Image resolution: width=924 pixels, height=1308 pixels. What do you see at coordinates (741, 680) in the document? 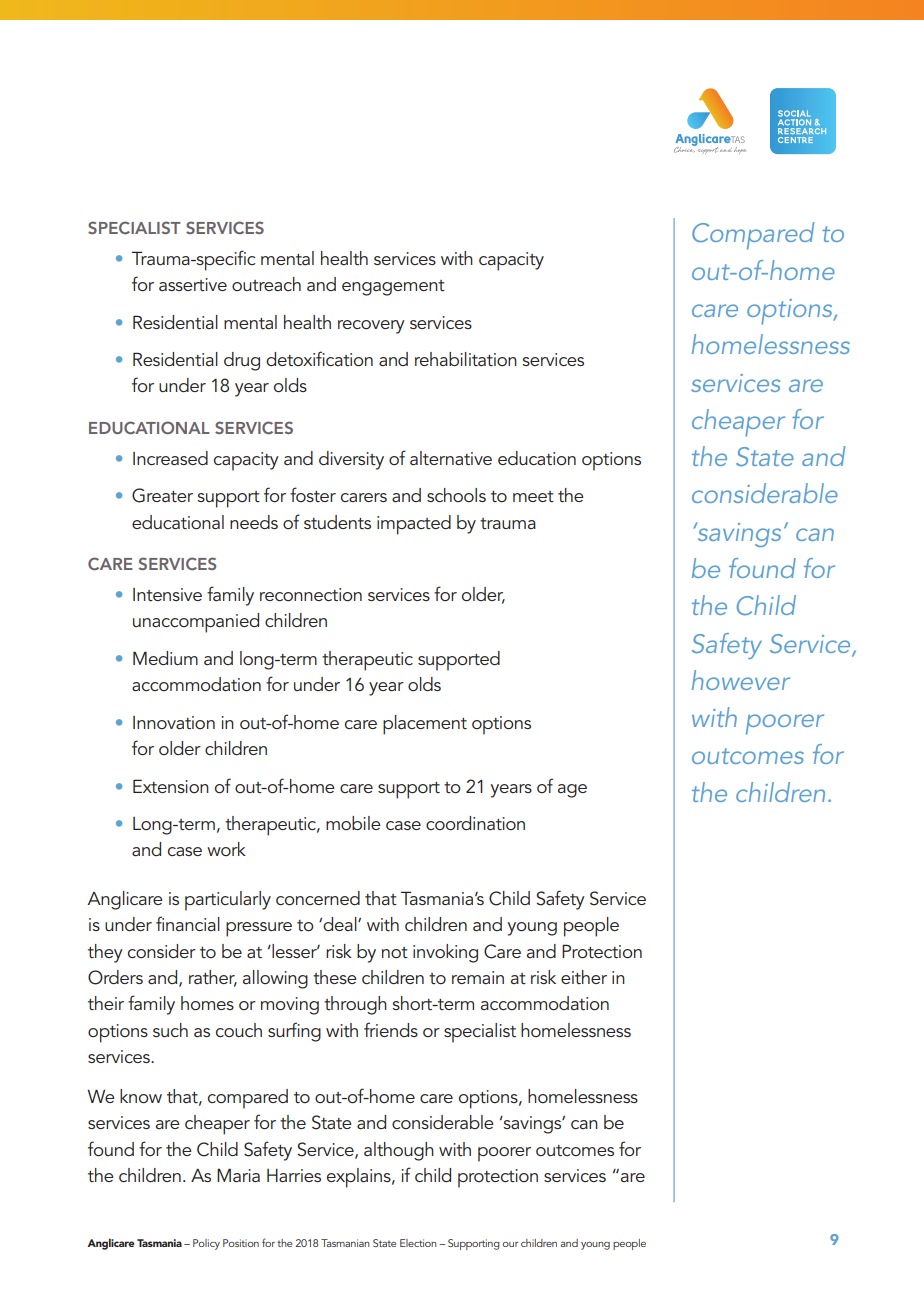
I see `however` at bounding box center [741, 680].
